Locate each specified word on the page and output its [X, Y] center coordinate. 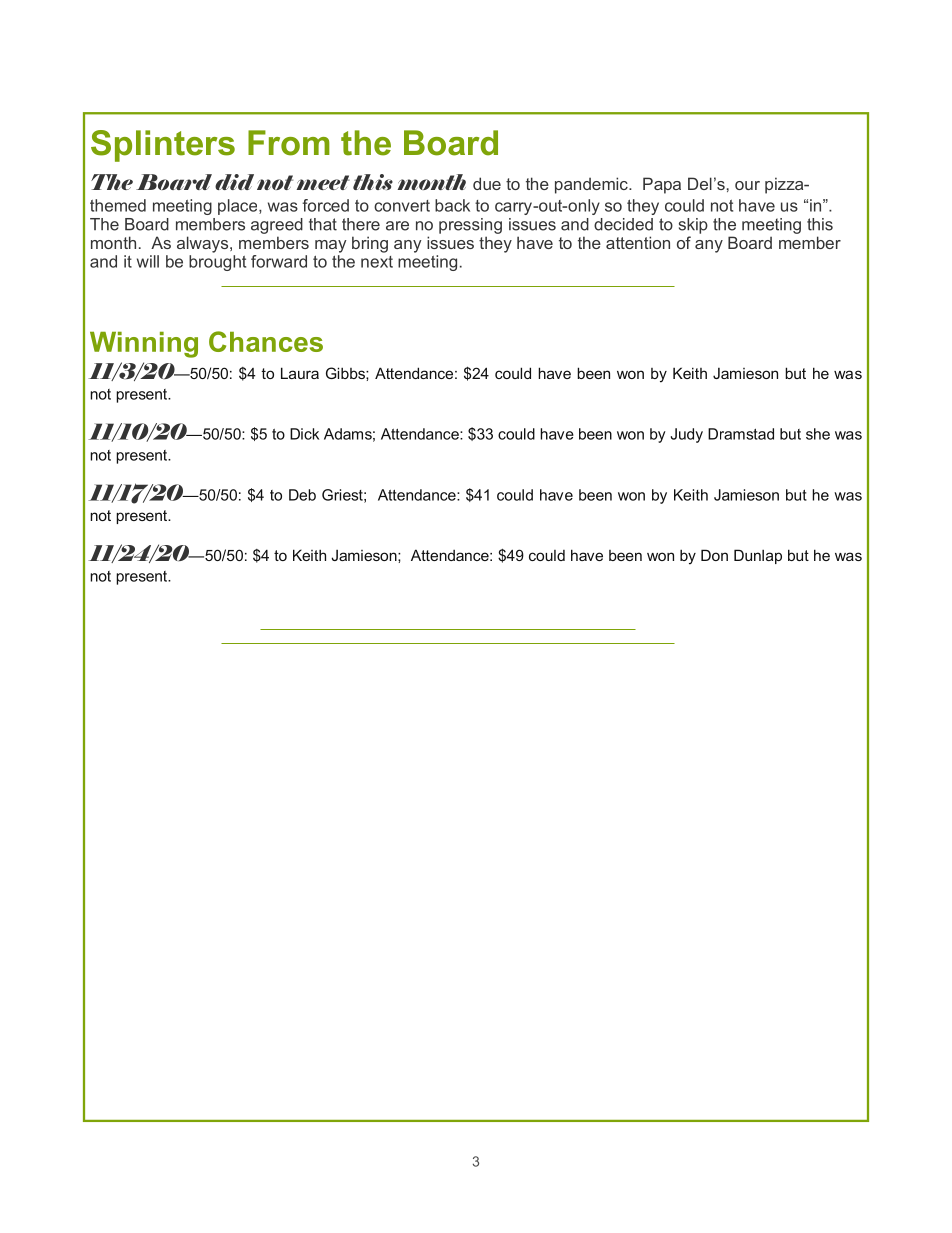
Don [714, 555]
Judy [687, 435]
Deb [302, 495]
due [487, 183]
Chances [266, 341]
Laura [300, 373]
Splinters [163, 146]
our [747, 185]
